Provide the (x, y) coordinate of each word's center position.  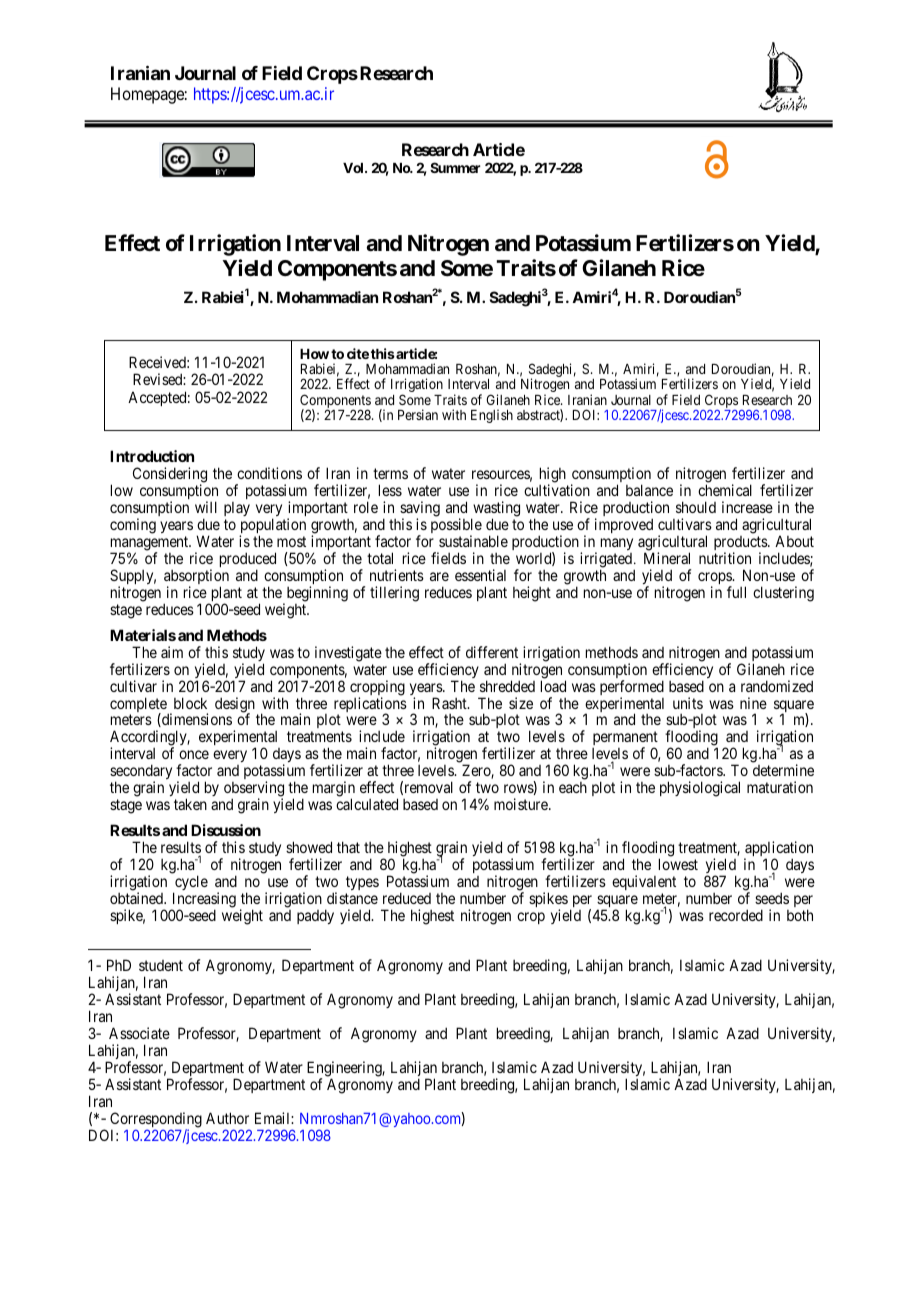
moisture (522, 804)
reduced (407, 898)
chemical (725, 490)
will (206, 507)
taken (190, 804)
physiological (700, 789)
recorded (736, 915)
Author (227, 1118)
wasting (495, 510)
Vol (354, 168)
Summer (455, 167)
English (492, 416)
